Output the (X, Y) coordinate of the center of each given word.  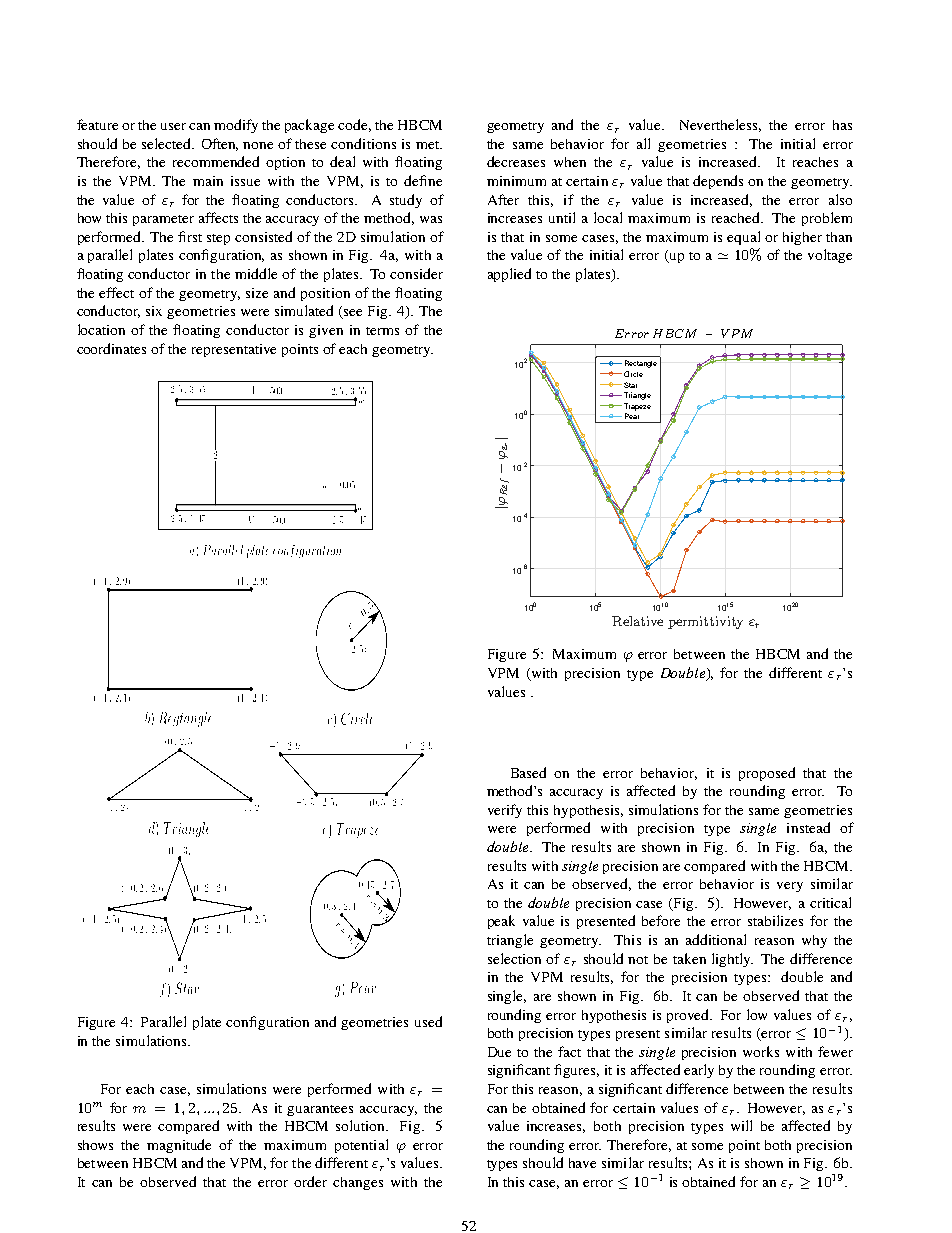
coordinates (111, 348)
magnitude (179, 1146)
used (428, 1021)
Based (528, 772)
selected (167, 143)
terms (382, 331)
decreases (516, 161)
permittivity (705, 622)
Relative (637, 621)
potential (361, 1146)
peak (501, 922)
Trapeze (636, 407)
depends (718, 182)
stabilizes (775, 920)
